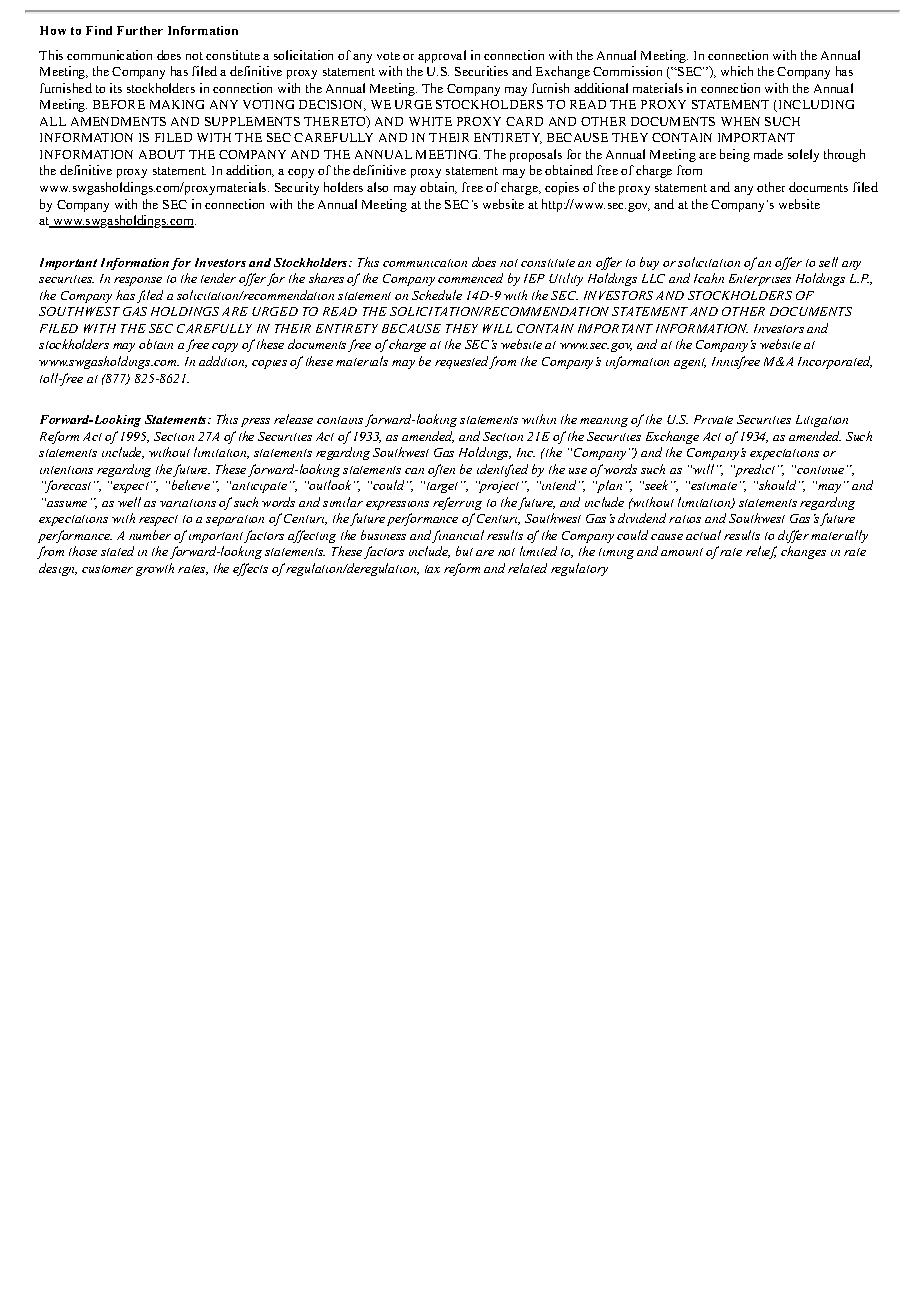 The width and height of the document is (924, 1308). What do you see at coordinates (735, 155) in the document?
I see `being` at bounding box center [735, 155].
